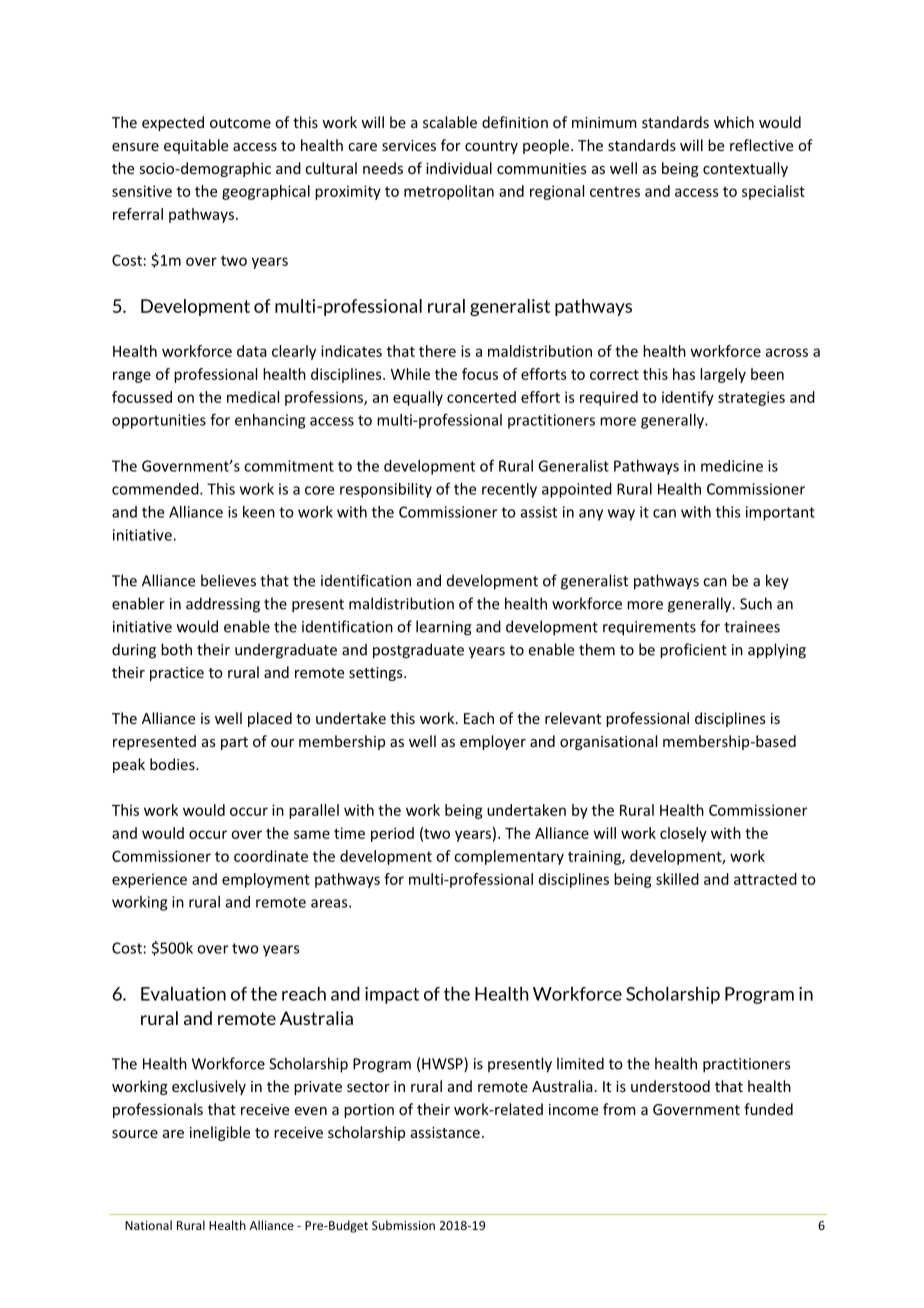 The image size is (924, 1308). What do you see at coordinates (403, 1225) in the screenshot?
I see `Submission` at bounding box center [403, 1225].
